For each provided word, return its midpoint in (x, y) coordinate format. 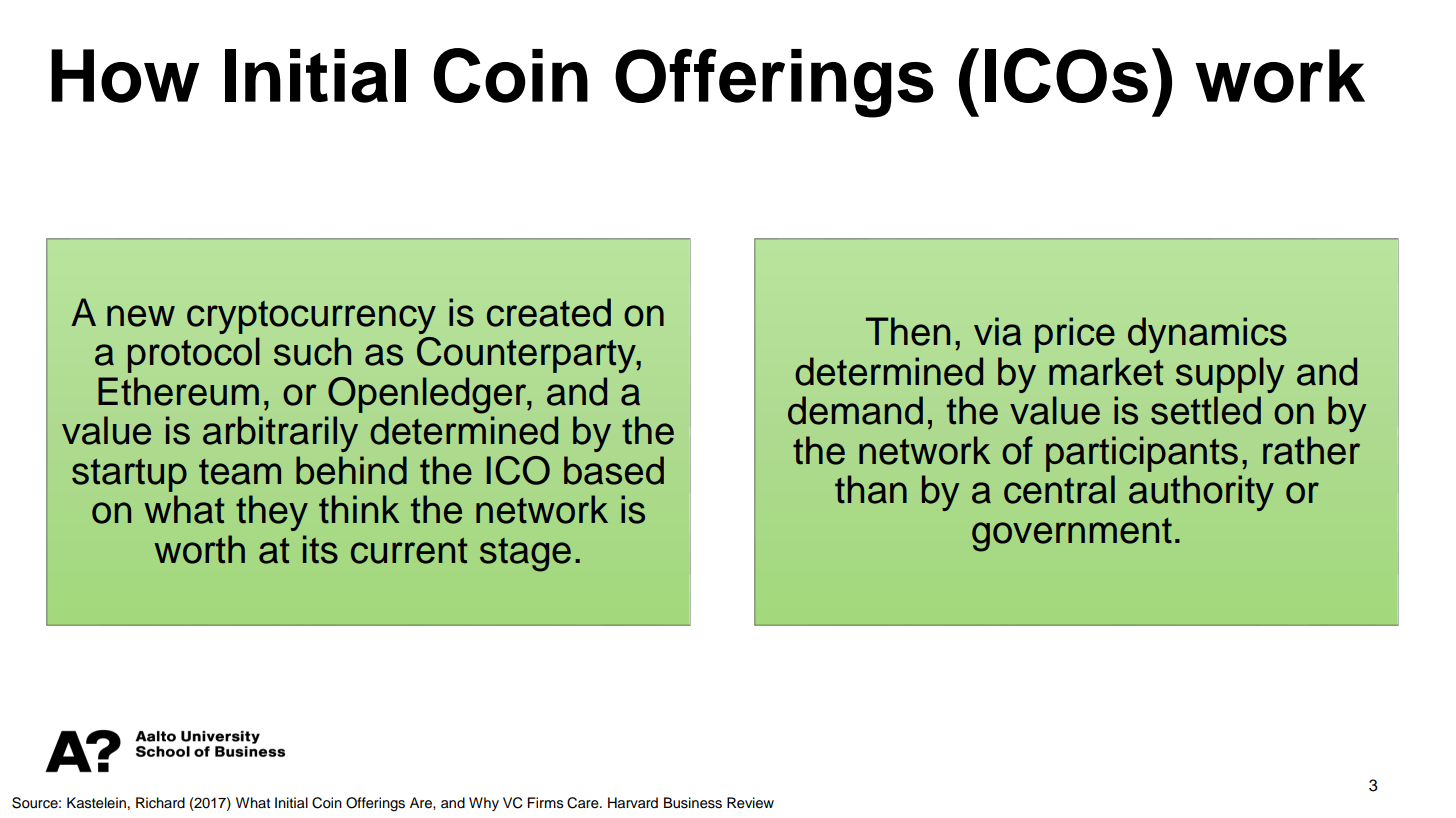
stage (525, 555)
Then (908, 331)
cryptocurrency (311, 317)
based (614, 470)
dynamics (1207, 335)
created (549, 312)
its (320, 549)
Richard (160, 803)
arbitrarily (280, 434)
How (125, 76)
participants (1142, 454)
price (1075, 335)
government (1072, 535)
